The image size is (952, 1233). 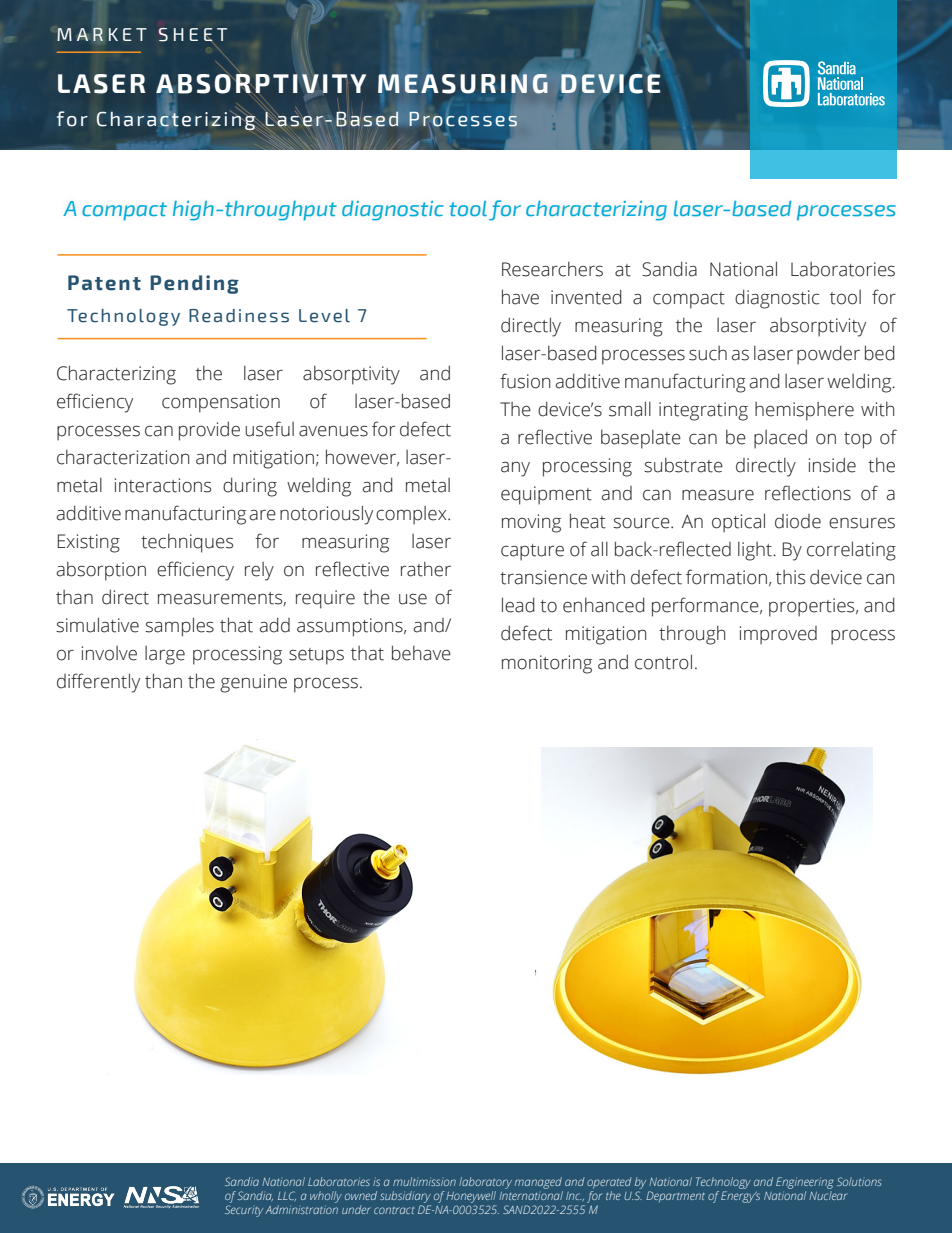 What do you see at coordinates (778, 635) in the screenshot?
I see `improved` at bounding box center [778, 635].
